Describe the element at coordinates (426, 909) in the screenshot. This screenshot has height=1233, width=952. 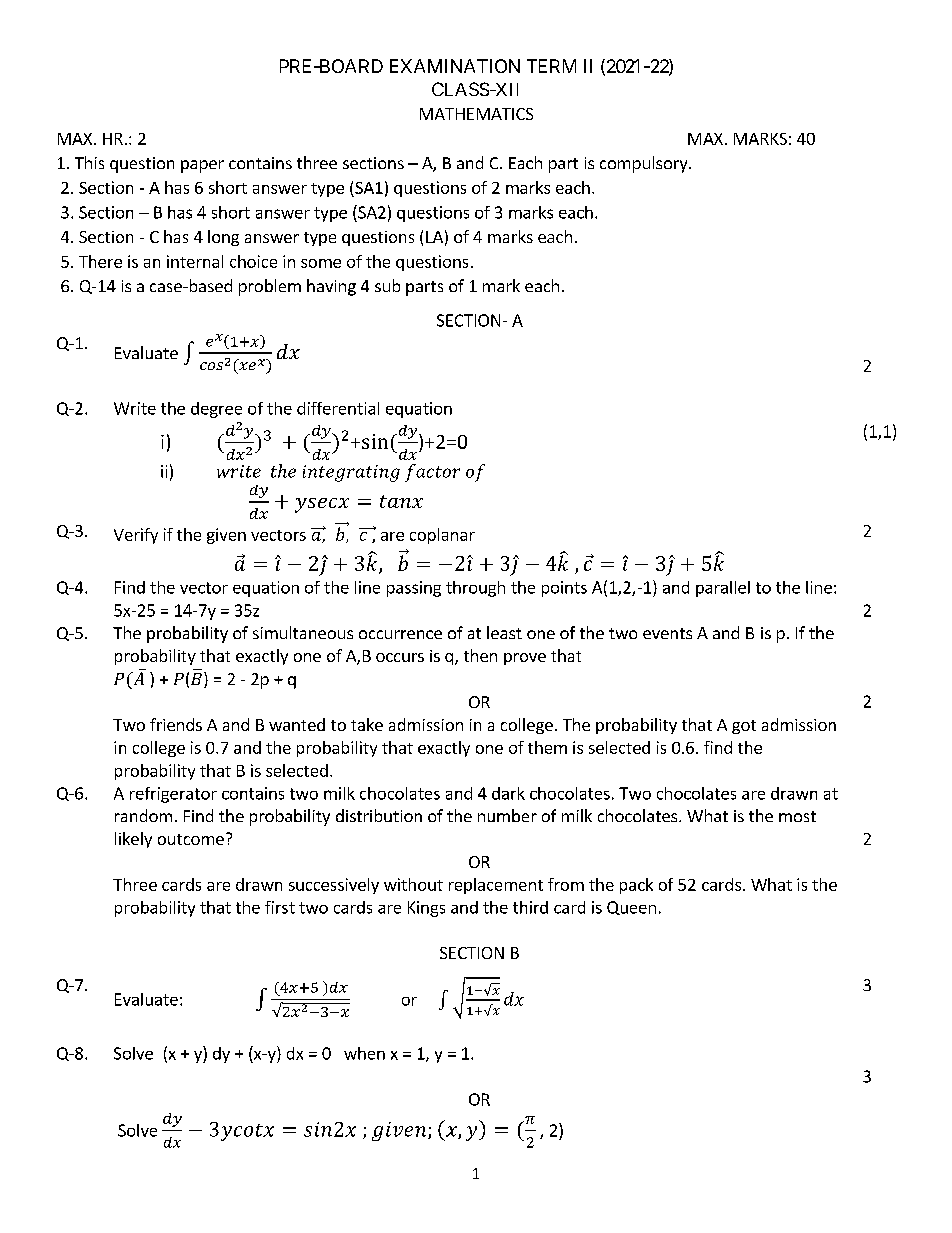
I see `Kings` at that location.
